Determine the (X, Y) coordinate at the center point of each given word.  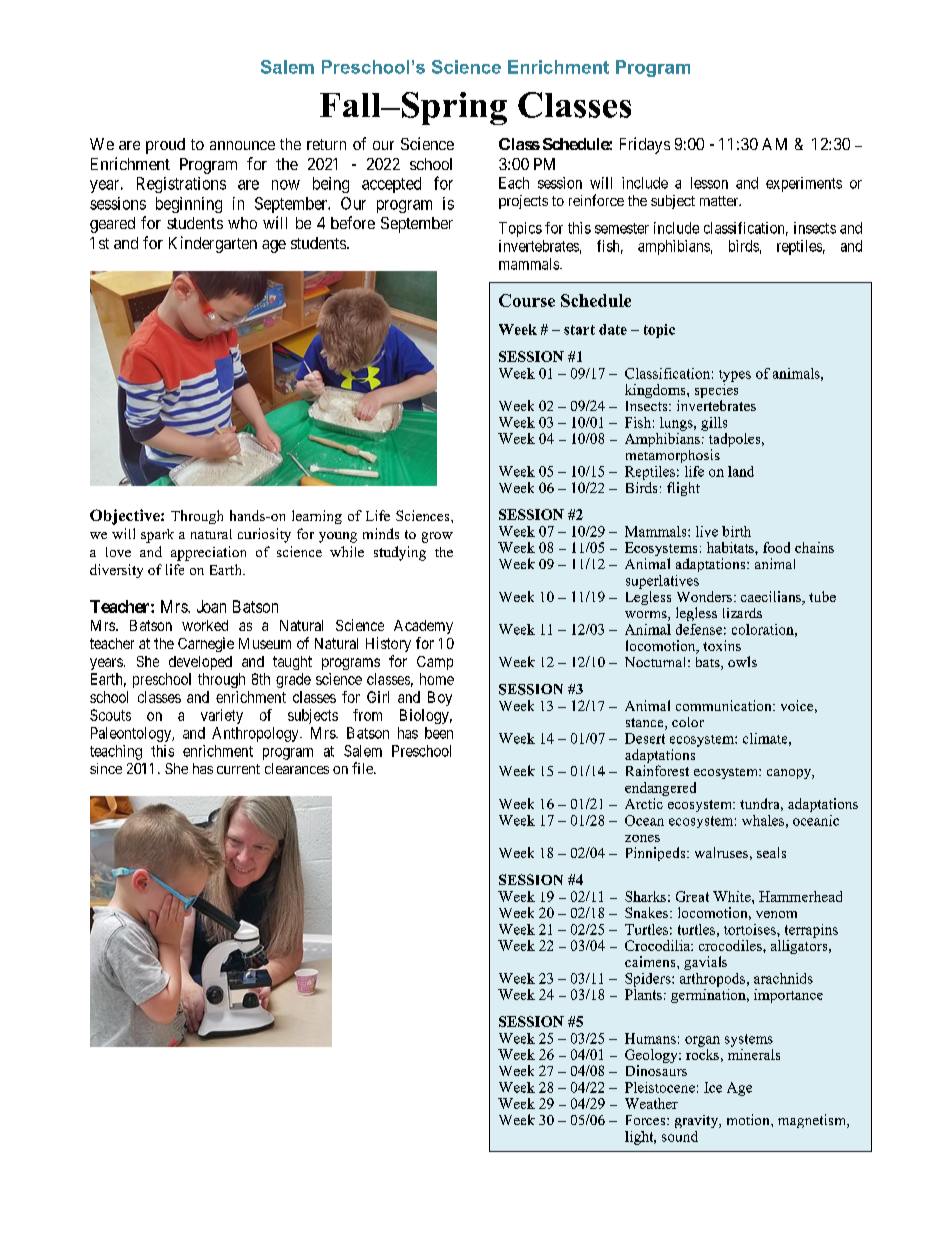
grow (437, 537)
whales (763, 820)
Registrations (181, 185)
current (238, 769)
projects (523, 202)
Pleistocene (660, 1087)
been (439, 733)
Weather (651, 1103)
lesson (709, 183)
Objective (126, 517)
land (741, 471)
